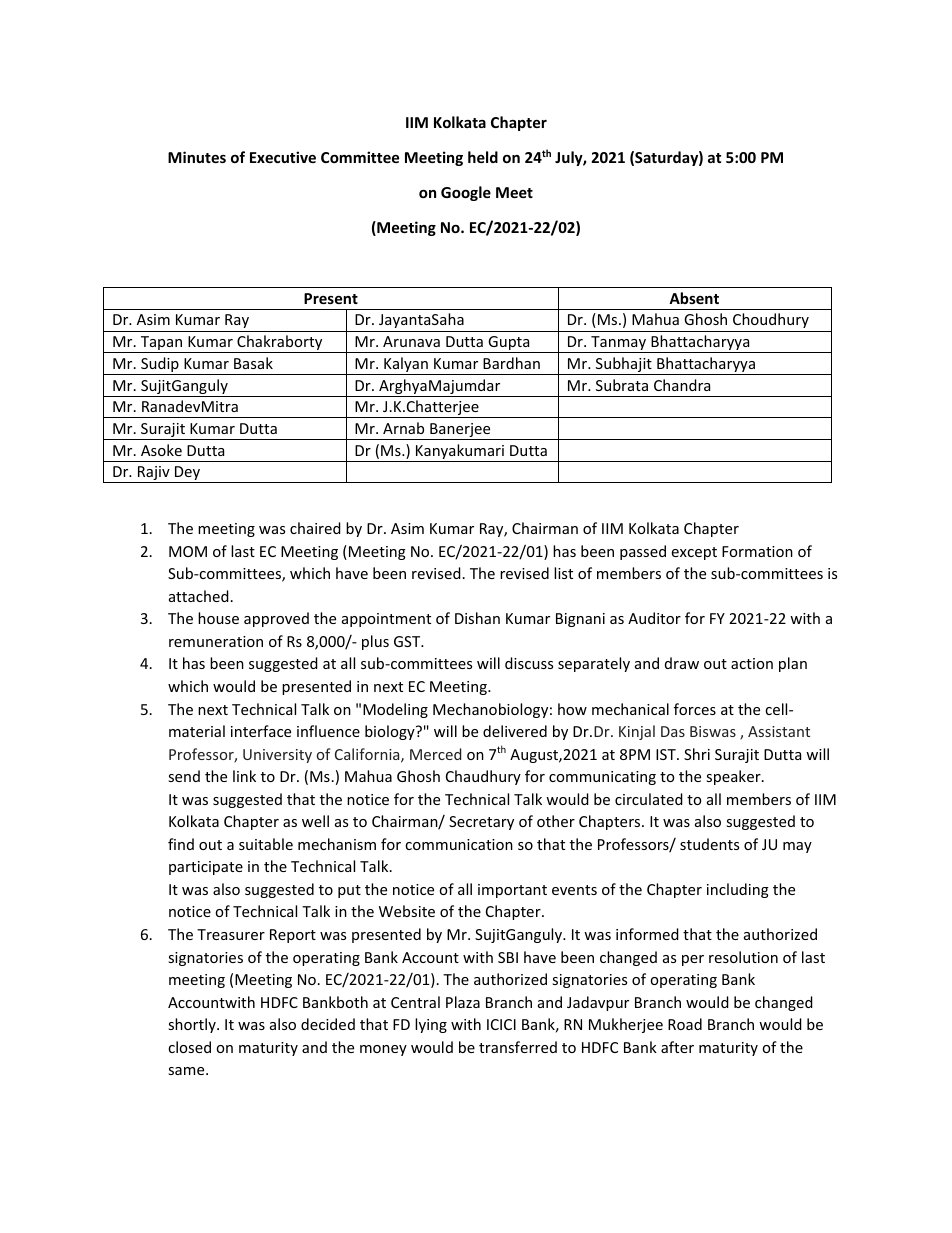 This screenshot has width=952, height=1233. I want to click on Dey, so click(188, 474).
